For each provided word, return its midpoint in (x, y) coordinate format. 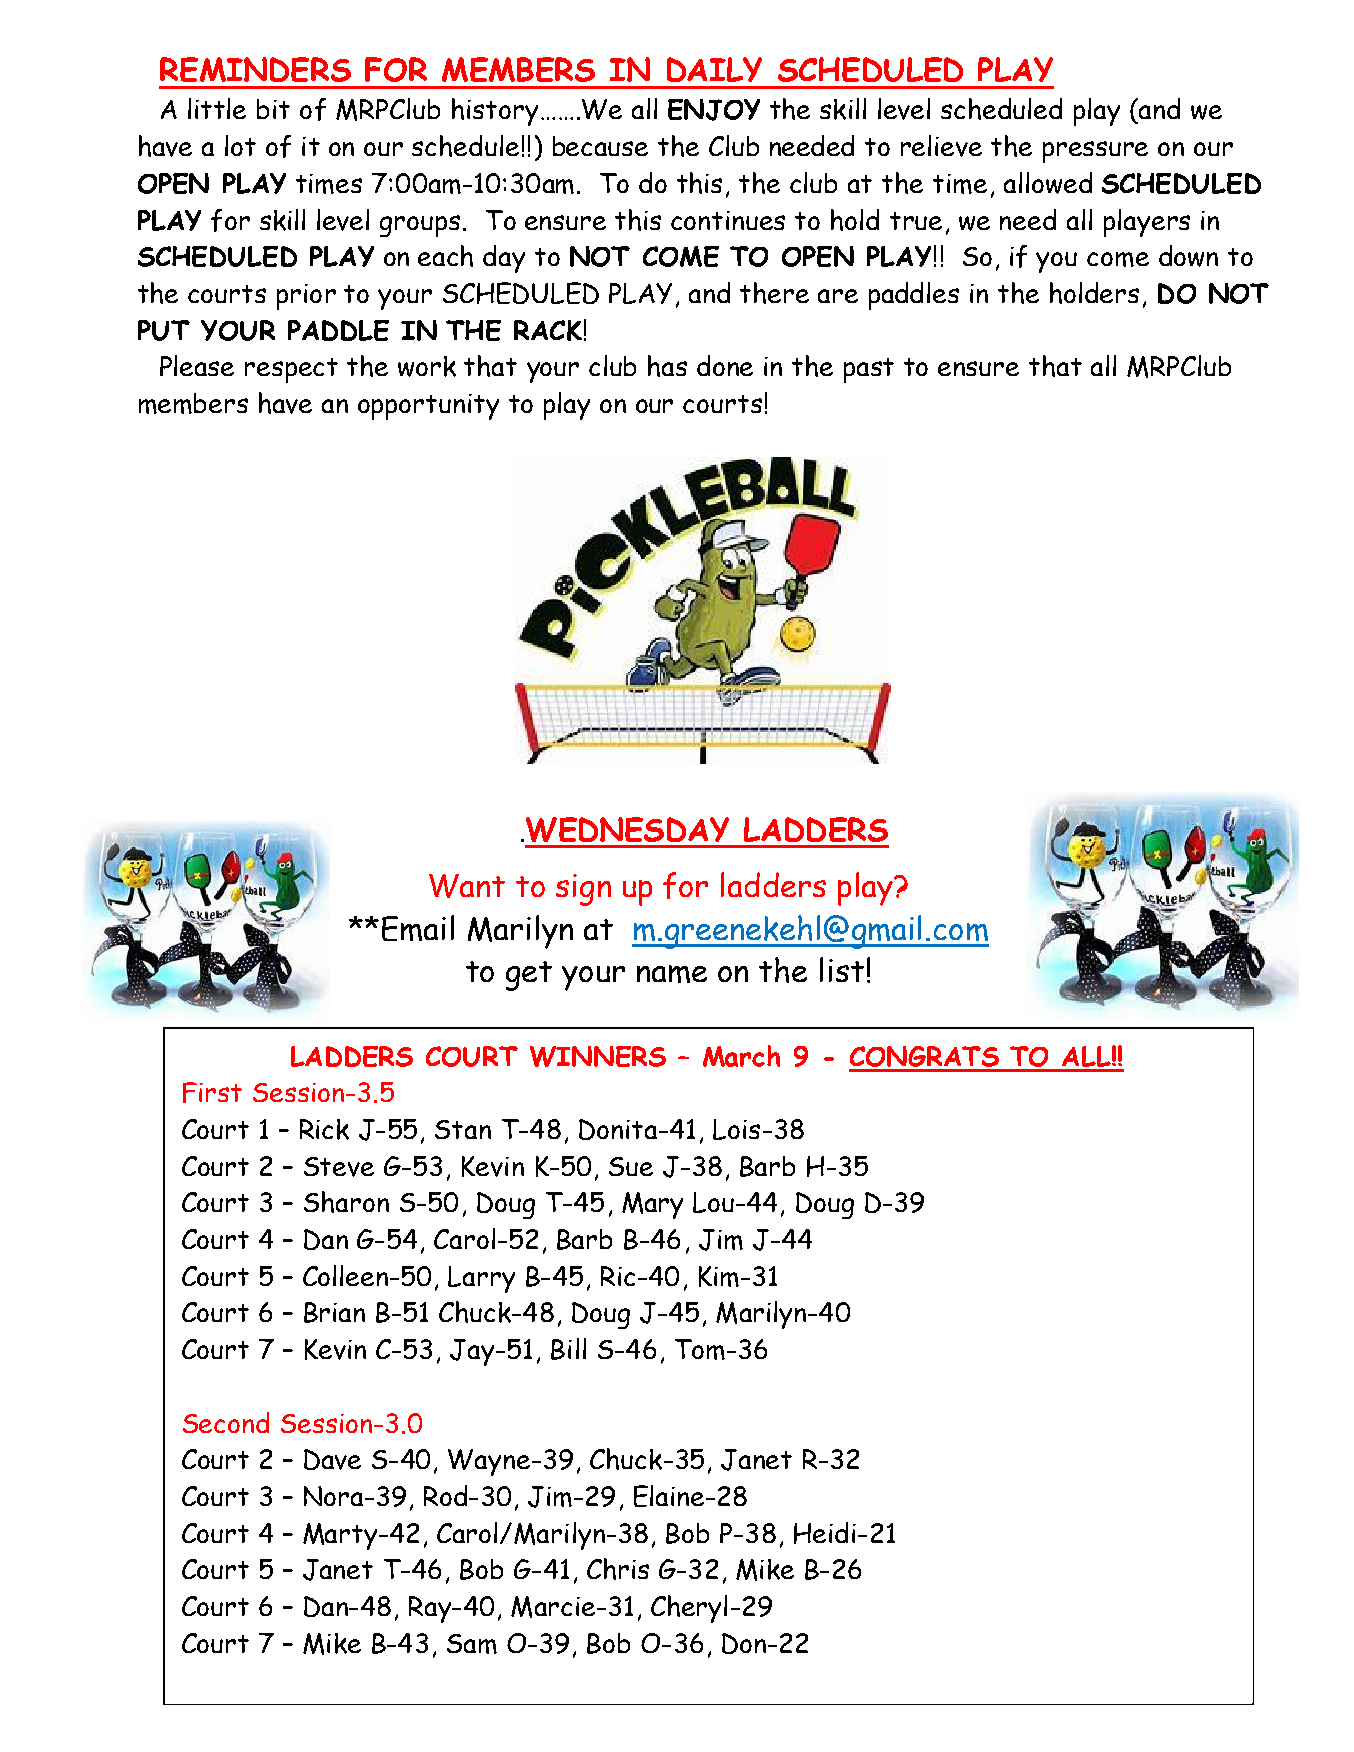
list (842, 969)
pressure (1095, 152)
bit (273, 109)
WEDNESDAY (627, 829)
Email (418, 928)
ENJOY (714, 110)
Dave (332, 1459)
